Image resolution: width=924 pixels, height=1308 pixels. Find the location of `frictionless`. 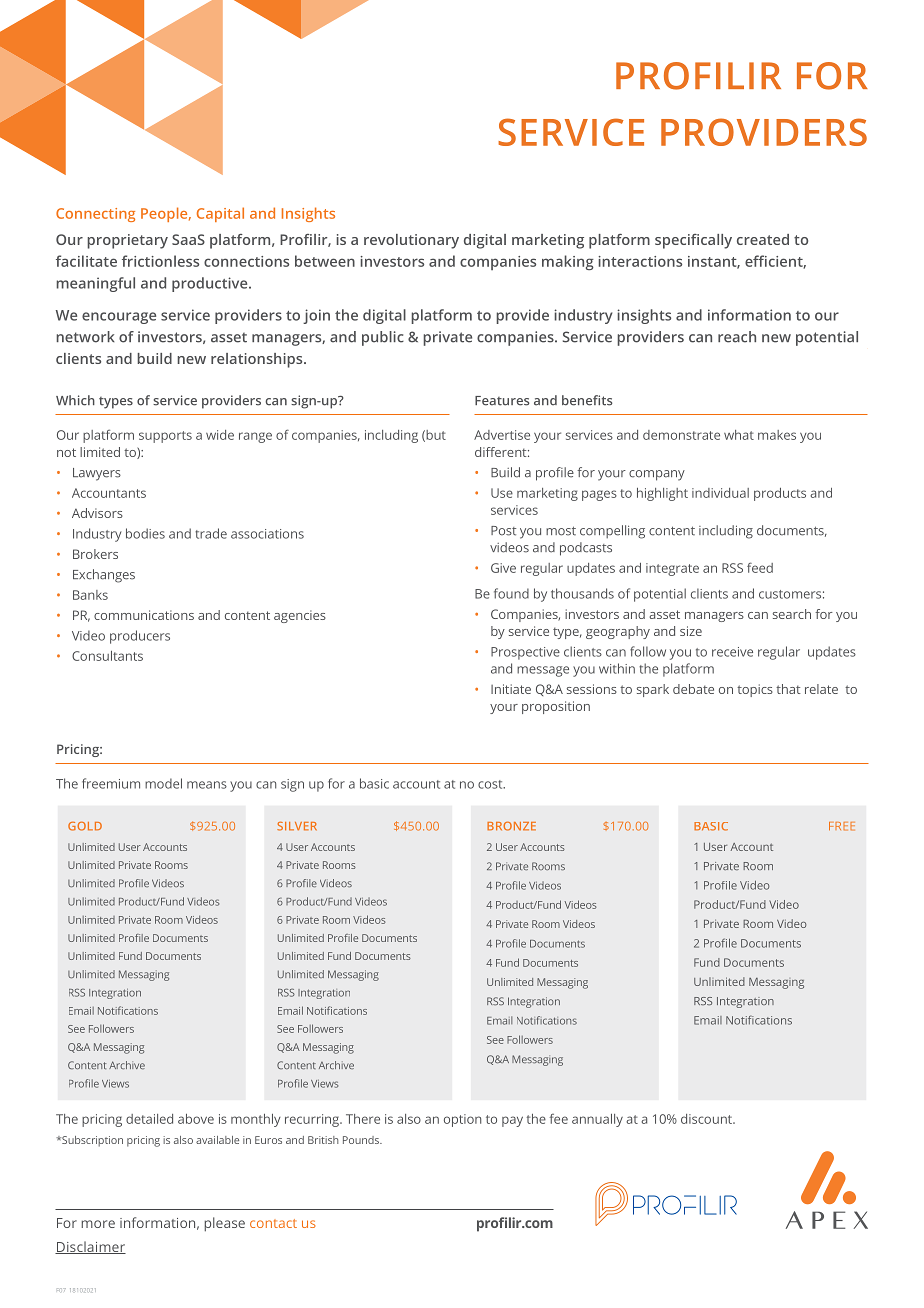

frictionless is located at coordinates (160, 261).
